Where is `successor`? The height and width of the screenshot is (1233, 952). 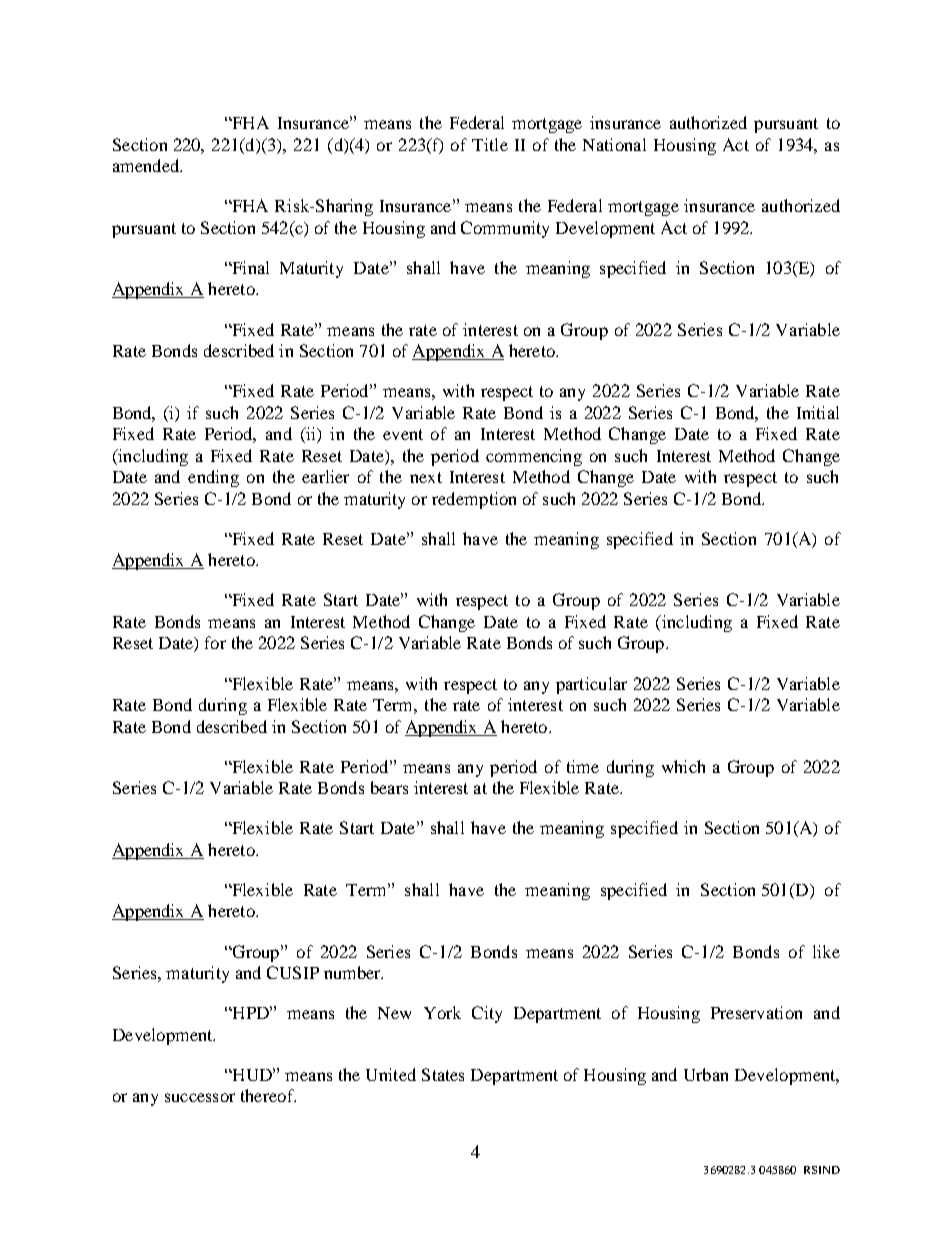
successor is located at coordinates (200, 1097).
